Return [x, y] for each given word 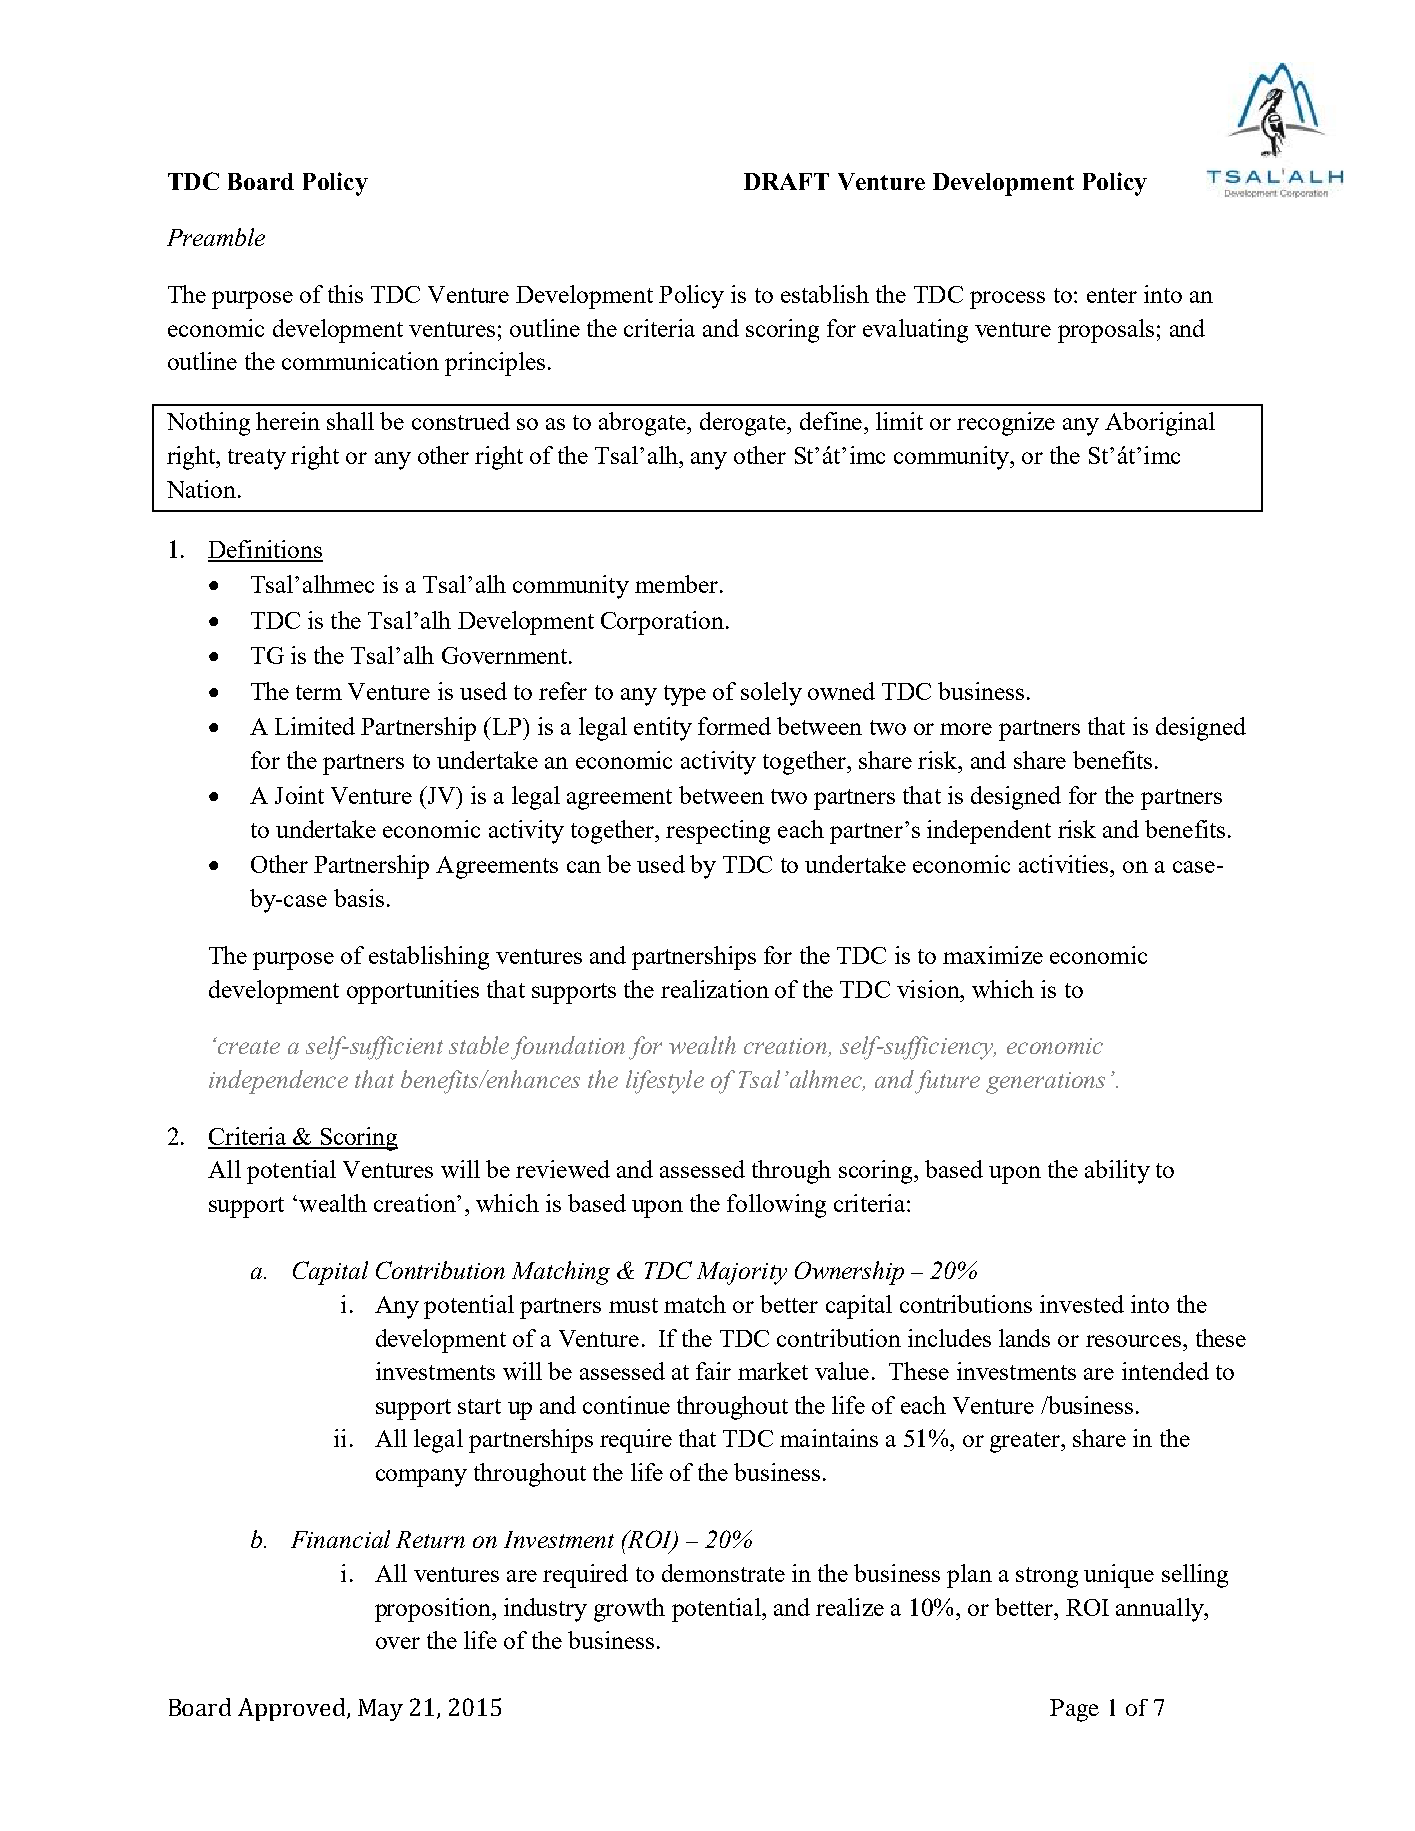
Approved [293, 1709]
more [966, 729]
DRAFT [786, 181]
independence [278, 1082]
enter [1112, 295]
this [345, 294]
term [319, 692]
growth [629, 1610]
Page [1074, 1710]
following [776, 1206]
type [685, 695]
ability [1117, 1172]
